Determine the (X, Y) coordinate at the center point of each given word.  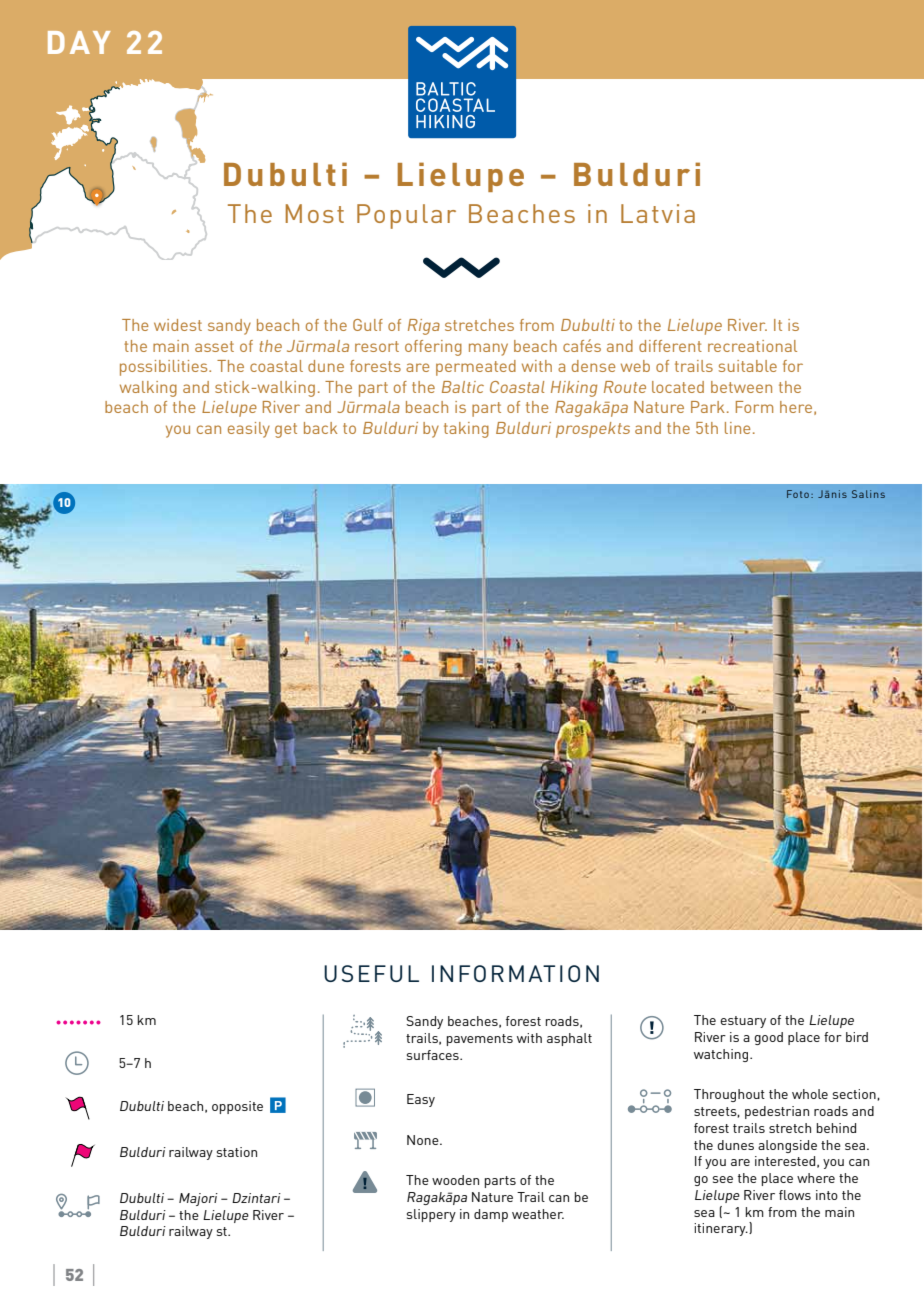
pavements (480, 1040)
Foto (798, 494)
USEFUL (371, 973)
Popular (406, 216)
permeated (476, 368)
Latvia (658, 213)
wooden (455, 1180)
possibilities (165, 368)
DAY (79, 42)
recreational (752, 346)
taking (466, 430)
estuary (743, 1022)
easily (249, 430)
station (237, 1152)
